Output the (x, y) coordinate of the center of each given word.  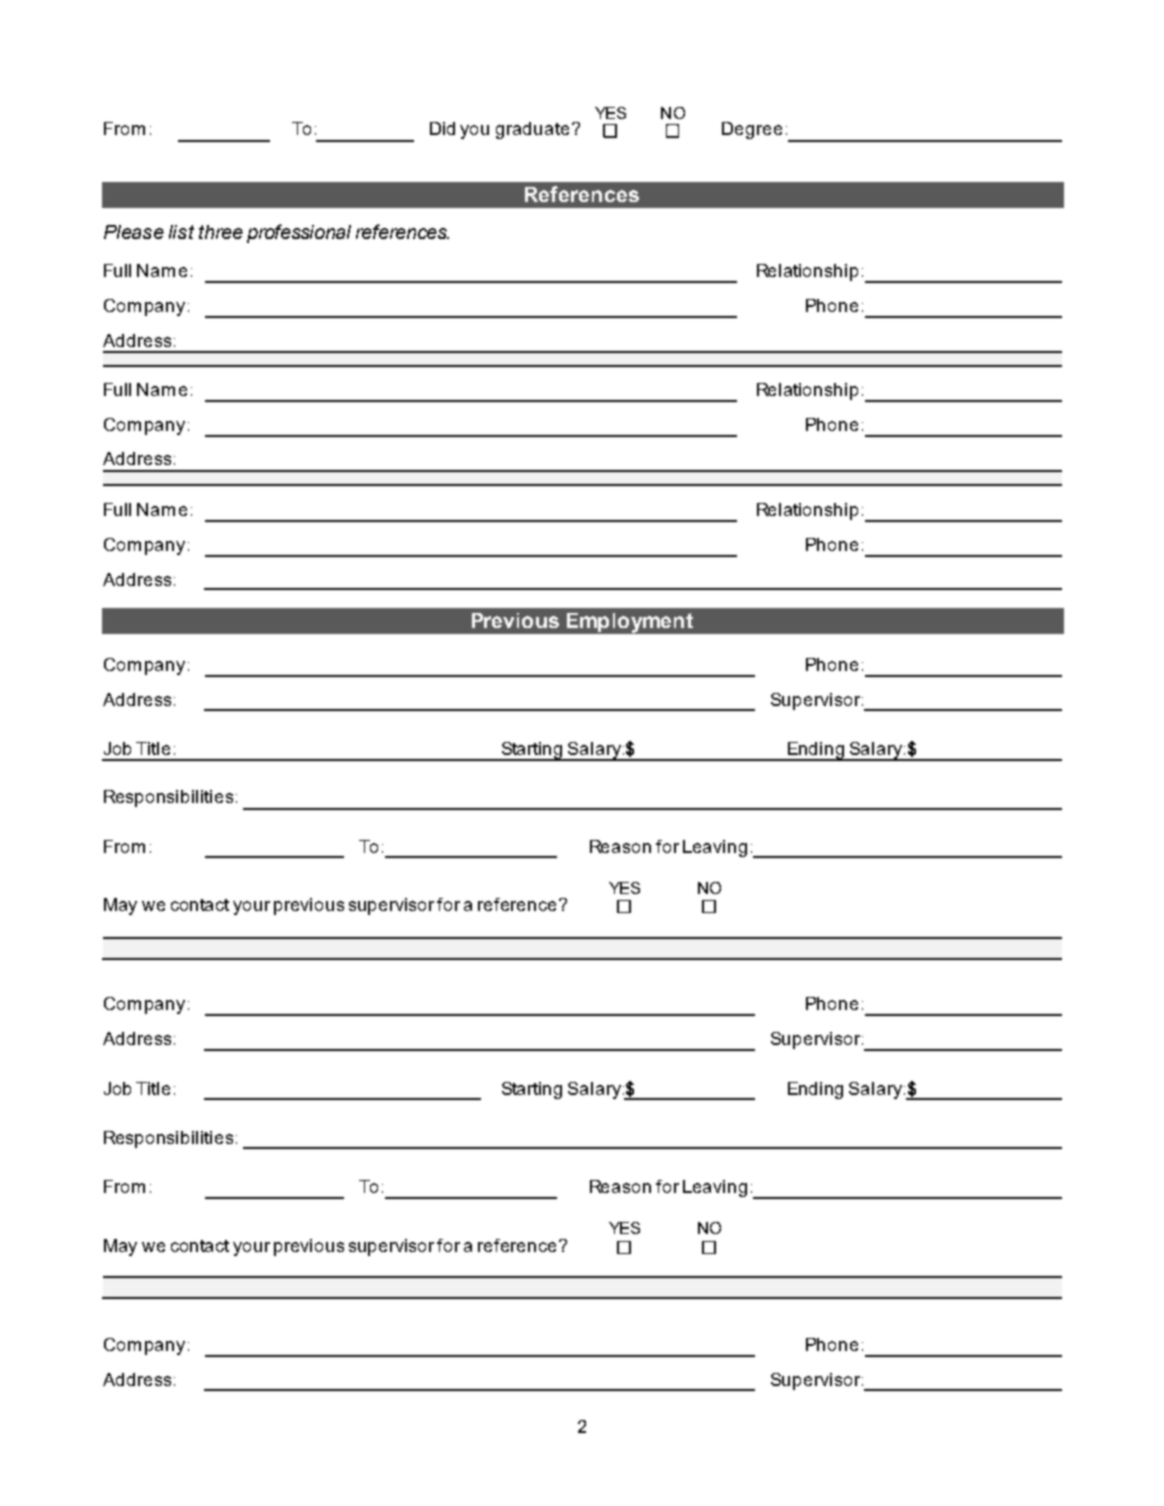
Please (134, 232)
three (221, 232)
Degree (752, 130)
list (181, 232)
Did (442, 128)
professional (299, 233)
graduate (532, 130)
